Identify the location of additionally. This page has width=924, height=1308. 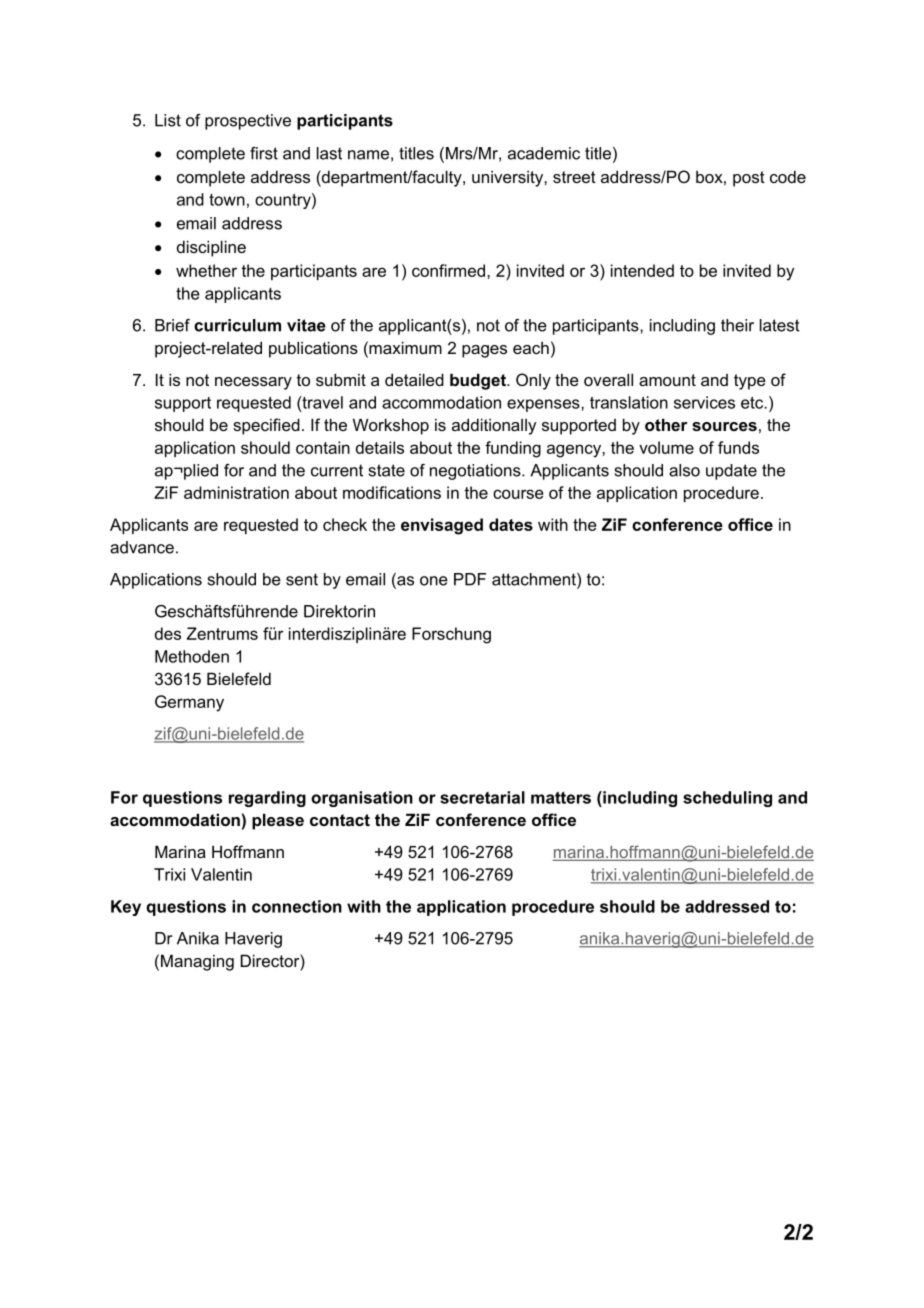
(494, 426).
